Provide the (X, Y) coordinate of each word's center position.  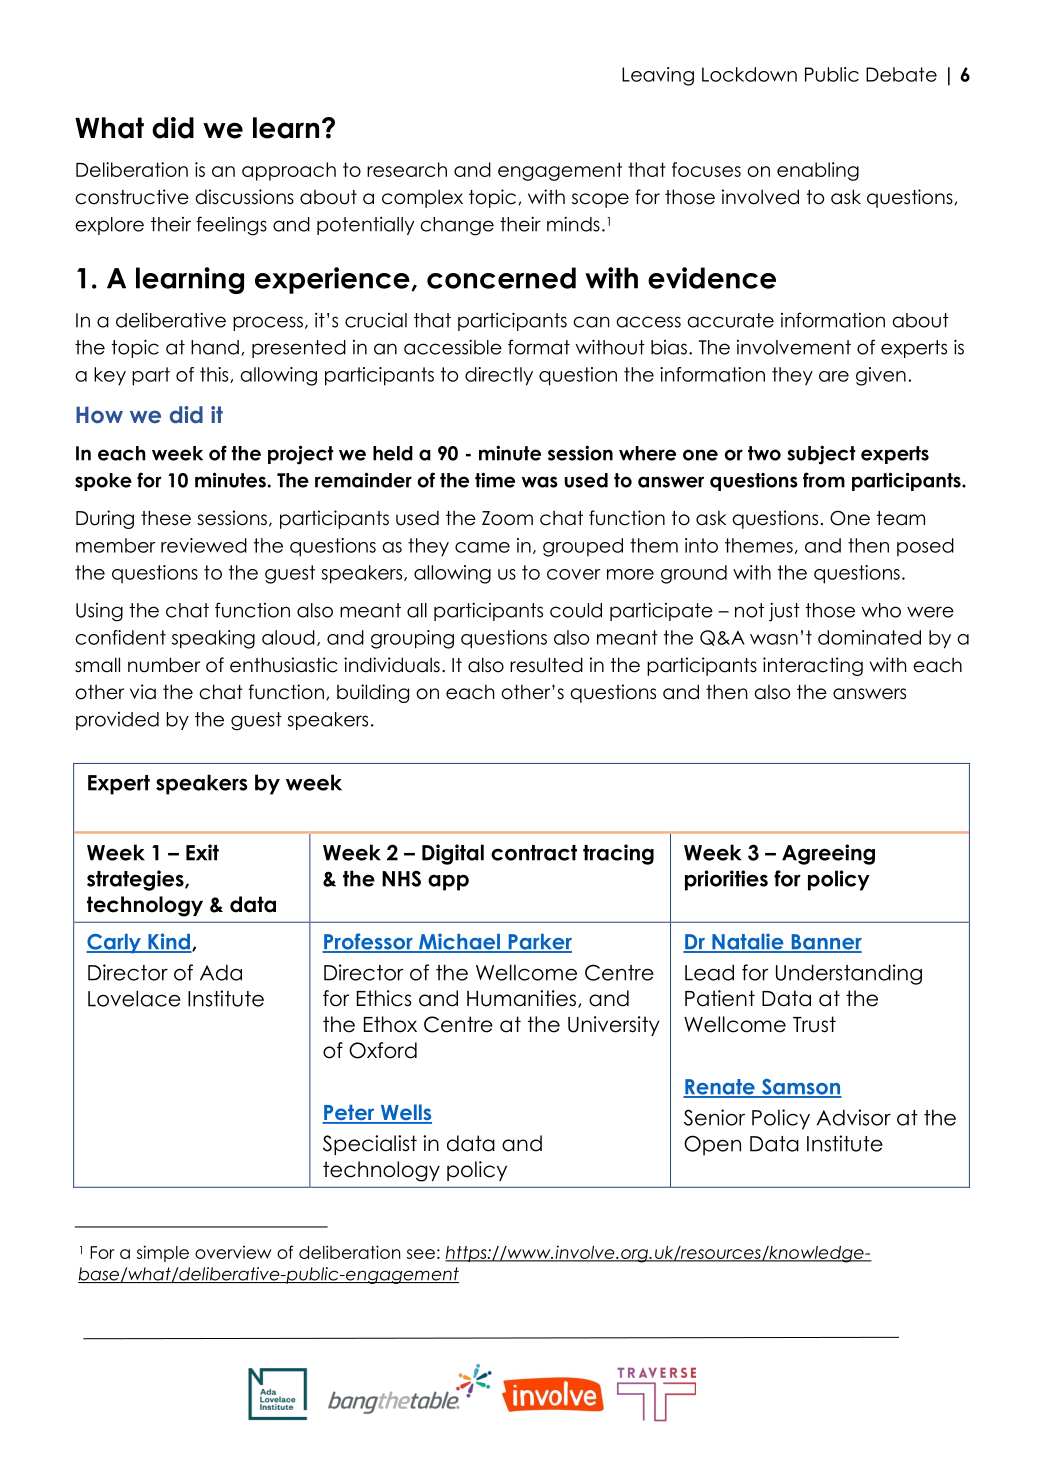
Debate (901, 74)
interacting (813, 666)
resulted (546, 665)
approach (289, 171)
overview (233, 1252)
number (164, 665)
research (407, 169)
